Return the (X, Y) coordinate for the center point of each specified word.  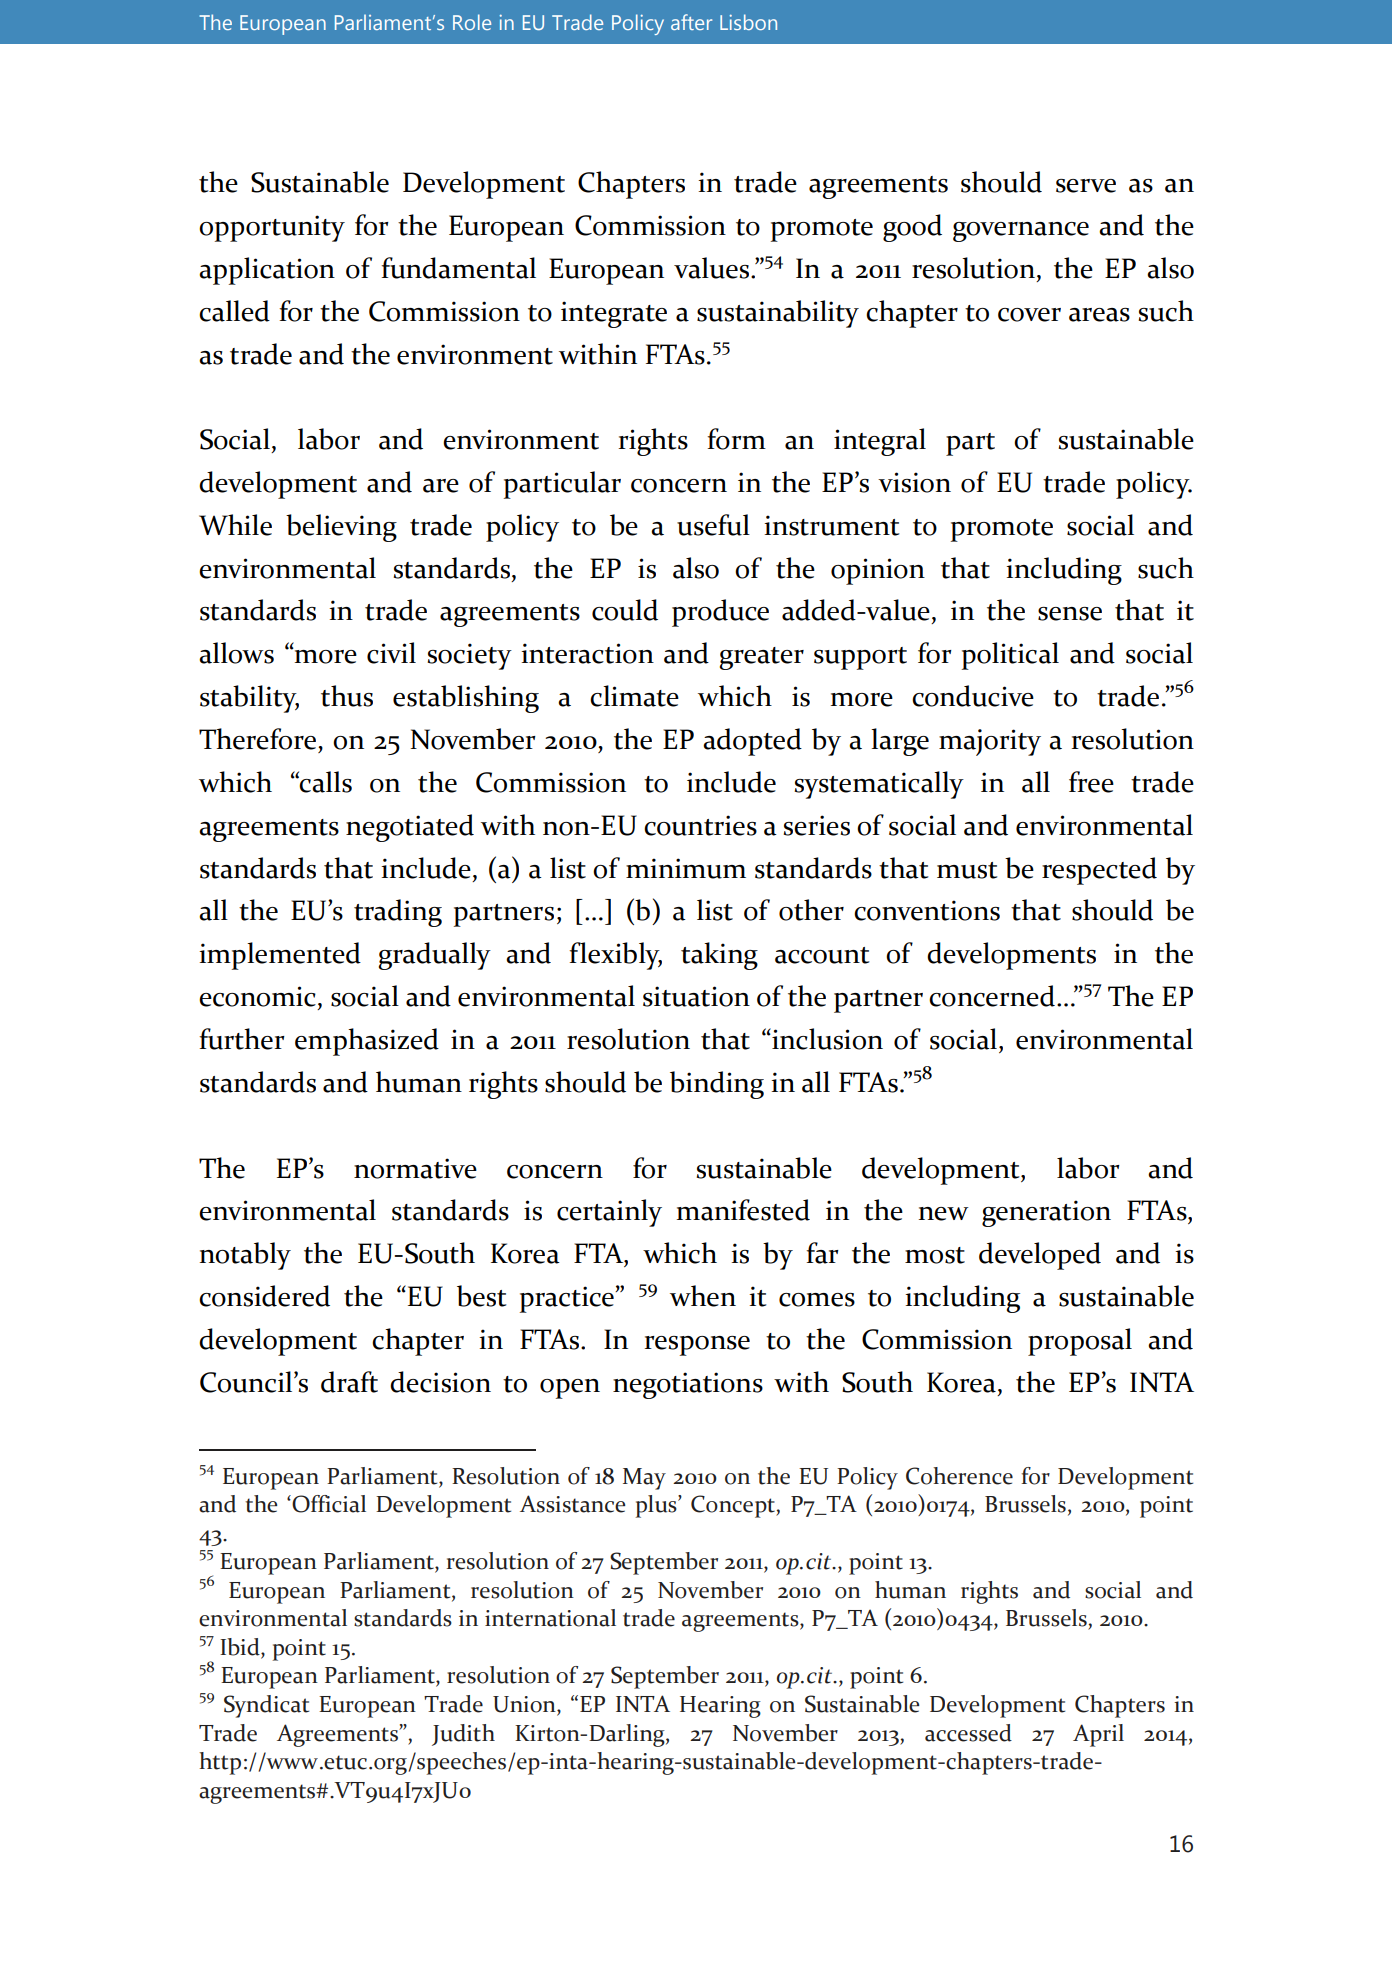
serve (1086, 186)
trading (398, 913)
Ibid (241, 1648)
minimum (686, 868)
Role (472, 22)
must (967, 870)
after (691, 22)
